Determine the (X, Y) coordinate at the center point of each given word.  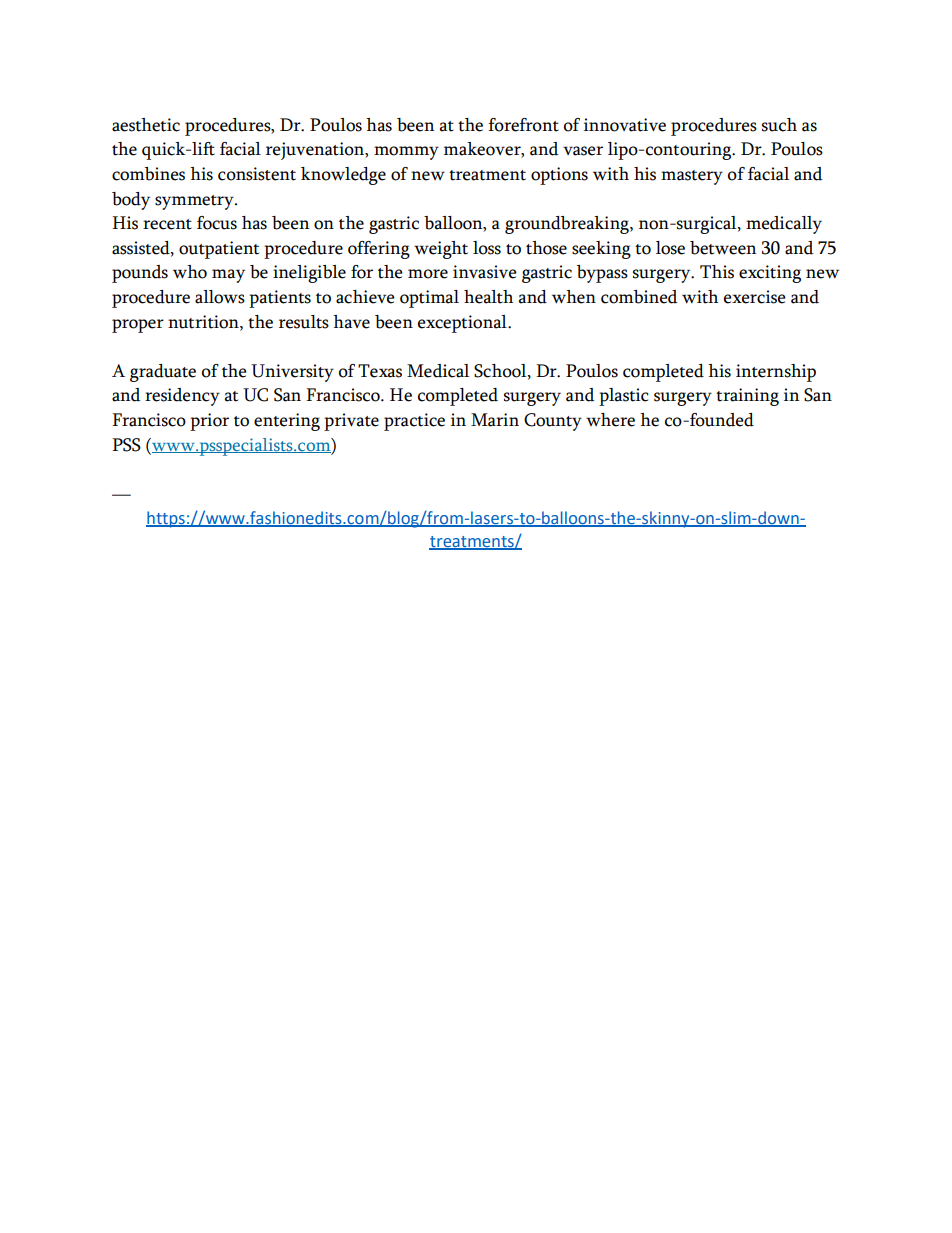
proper (138, 326)
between (723, 248)
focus (217, 223)
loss (487, 248)
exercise (755, 297)
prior (209, 422)
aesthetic (146, 125)
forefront (523, 125)
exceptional (463, 324)
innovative (625, 125)
